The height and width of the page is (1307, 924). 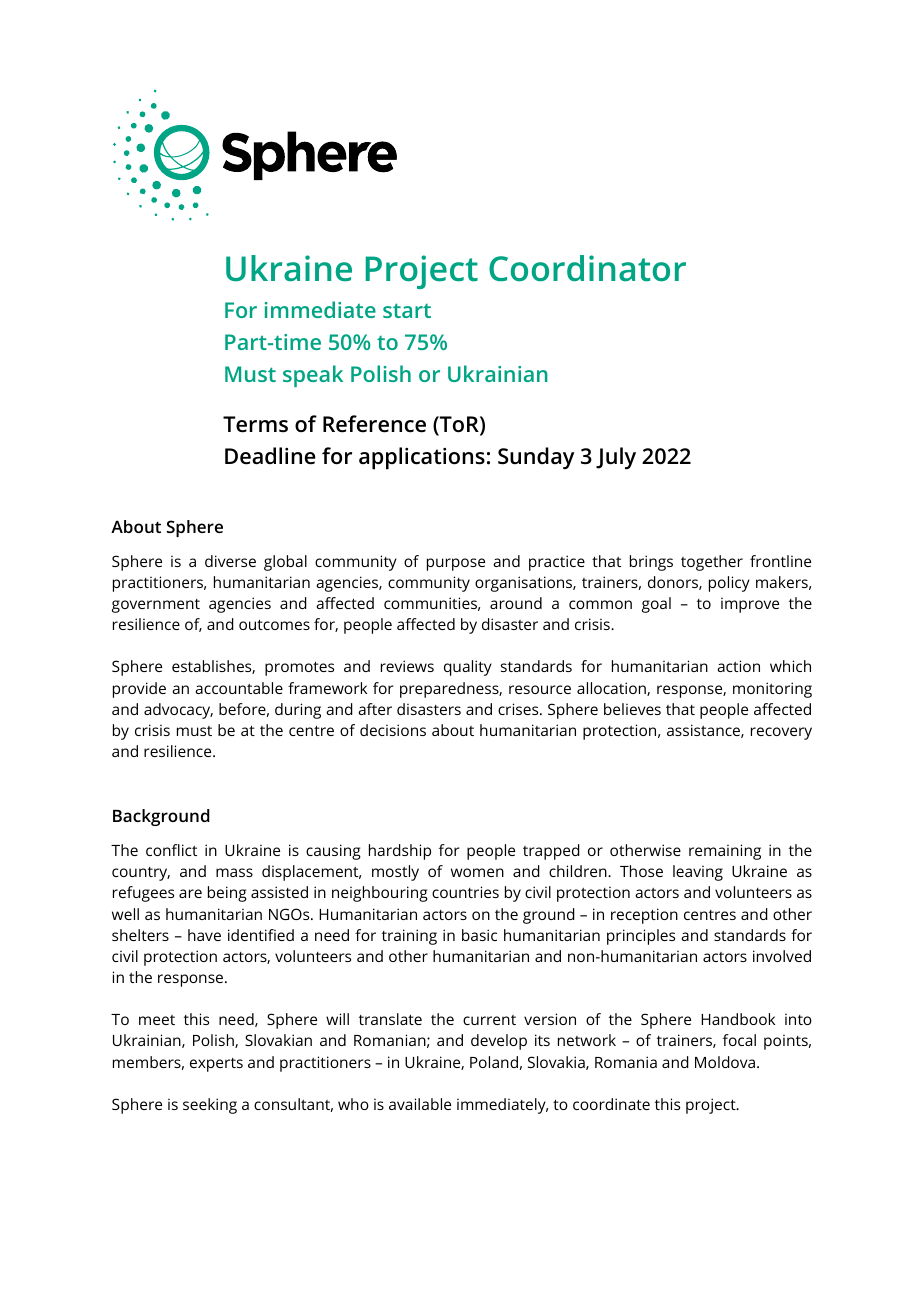 What do you see at coordinates (422, 458) in the page?
I see `applications` at bounding box center [422, 458].
